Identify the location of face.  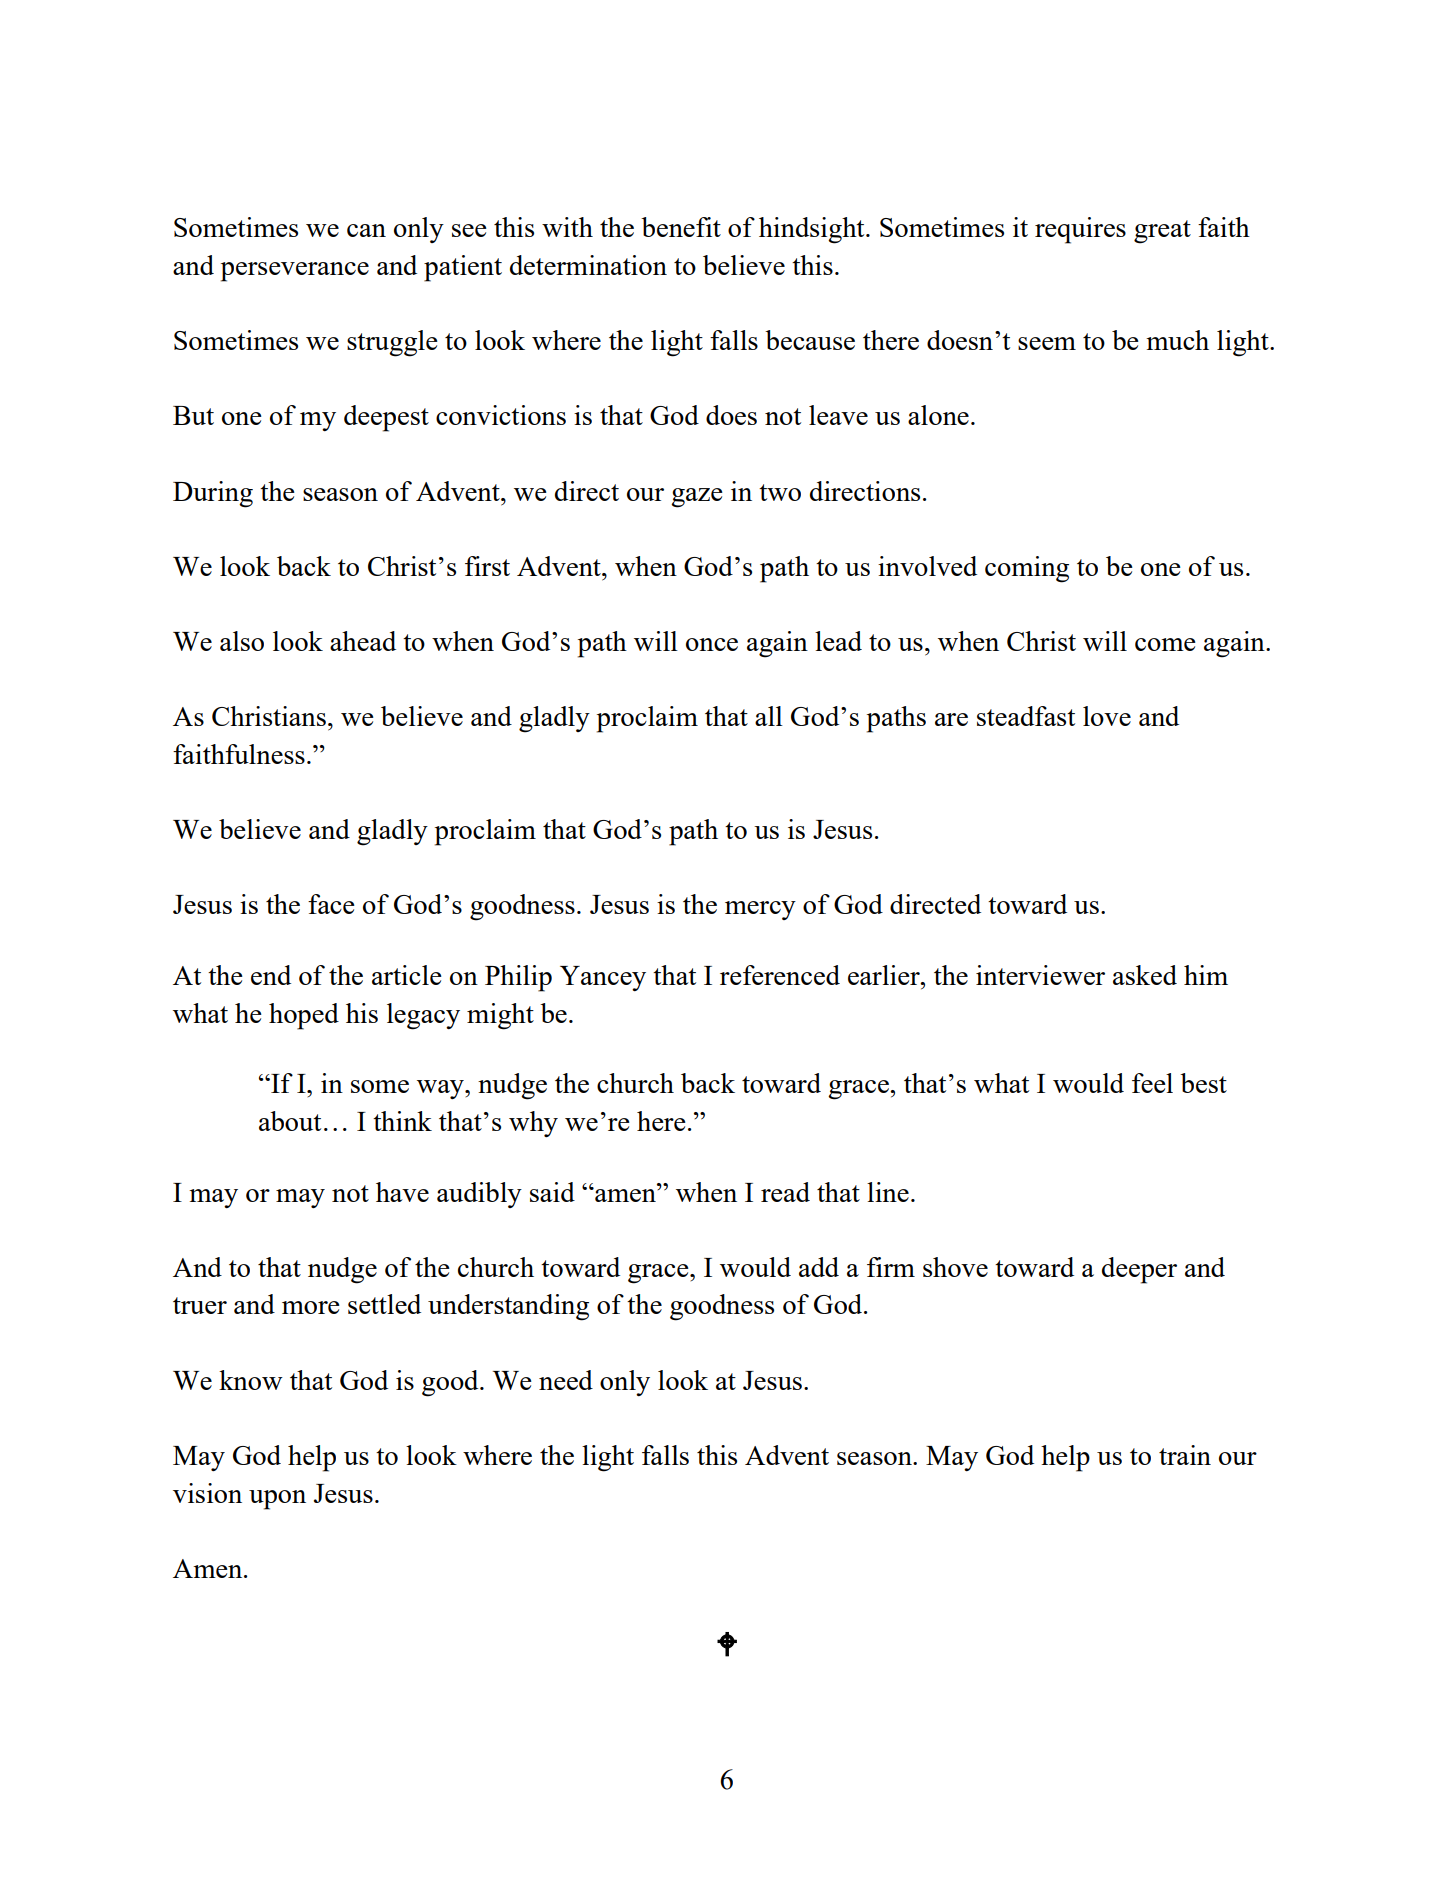
(331, 904).
